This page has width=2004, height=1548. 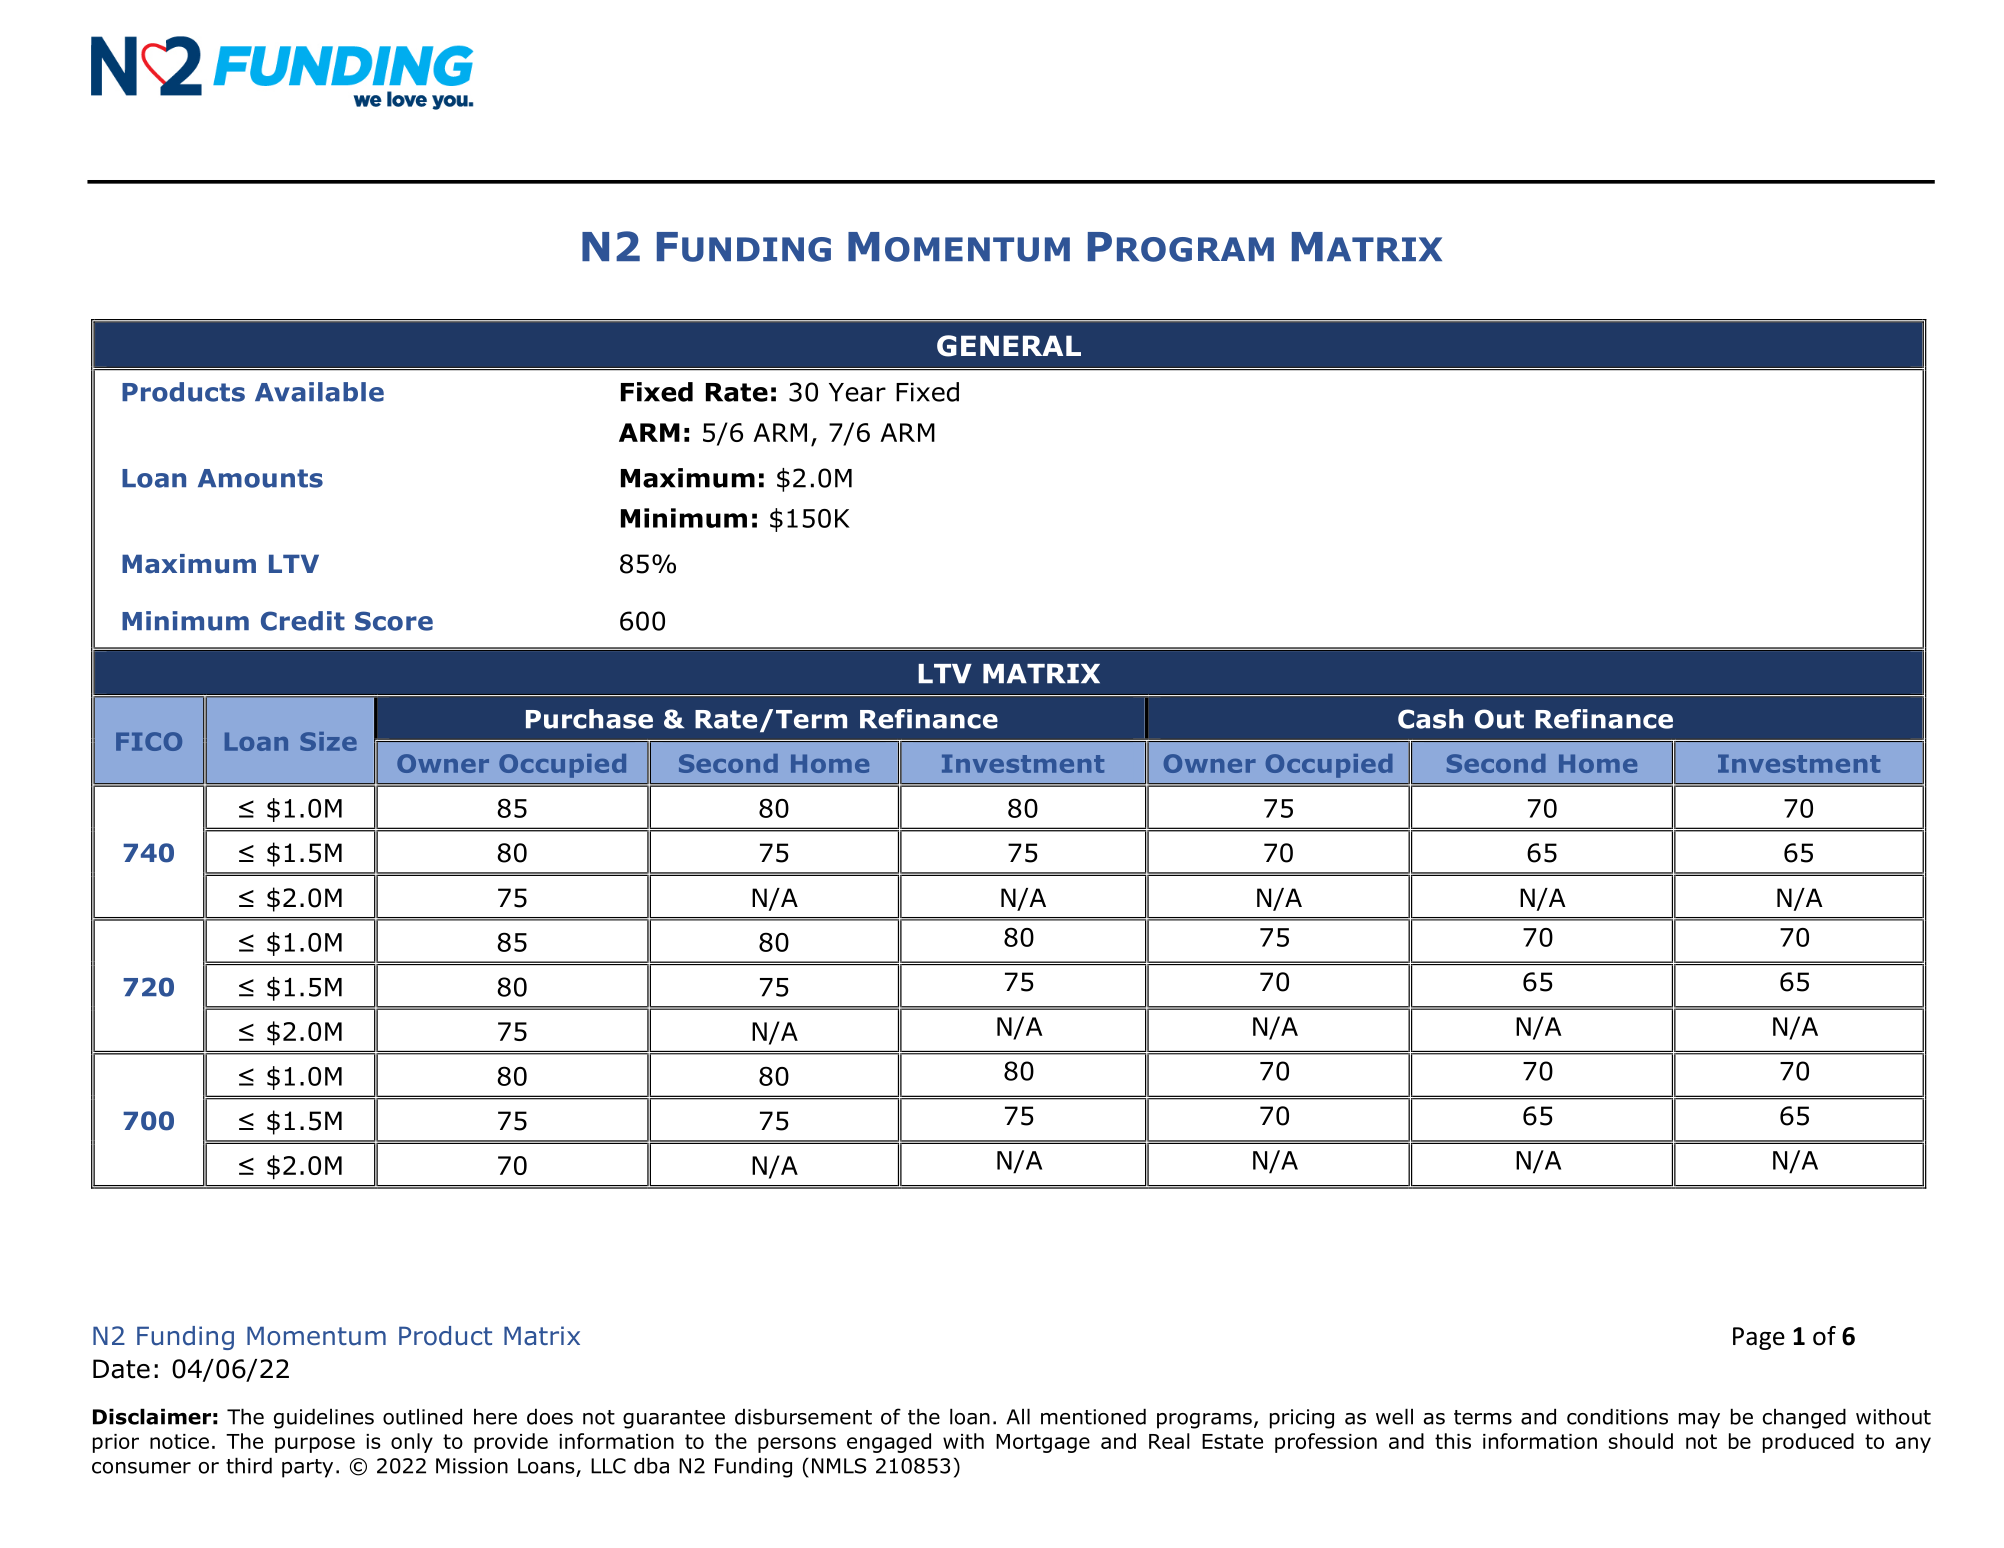 What do you see at coordinates (1430, 719) in the page?
I see `Cash` at bounding box center [1430, 719].
